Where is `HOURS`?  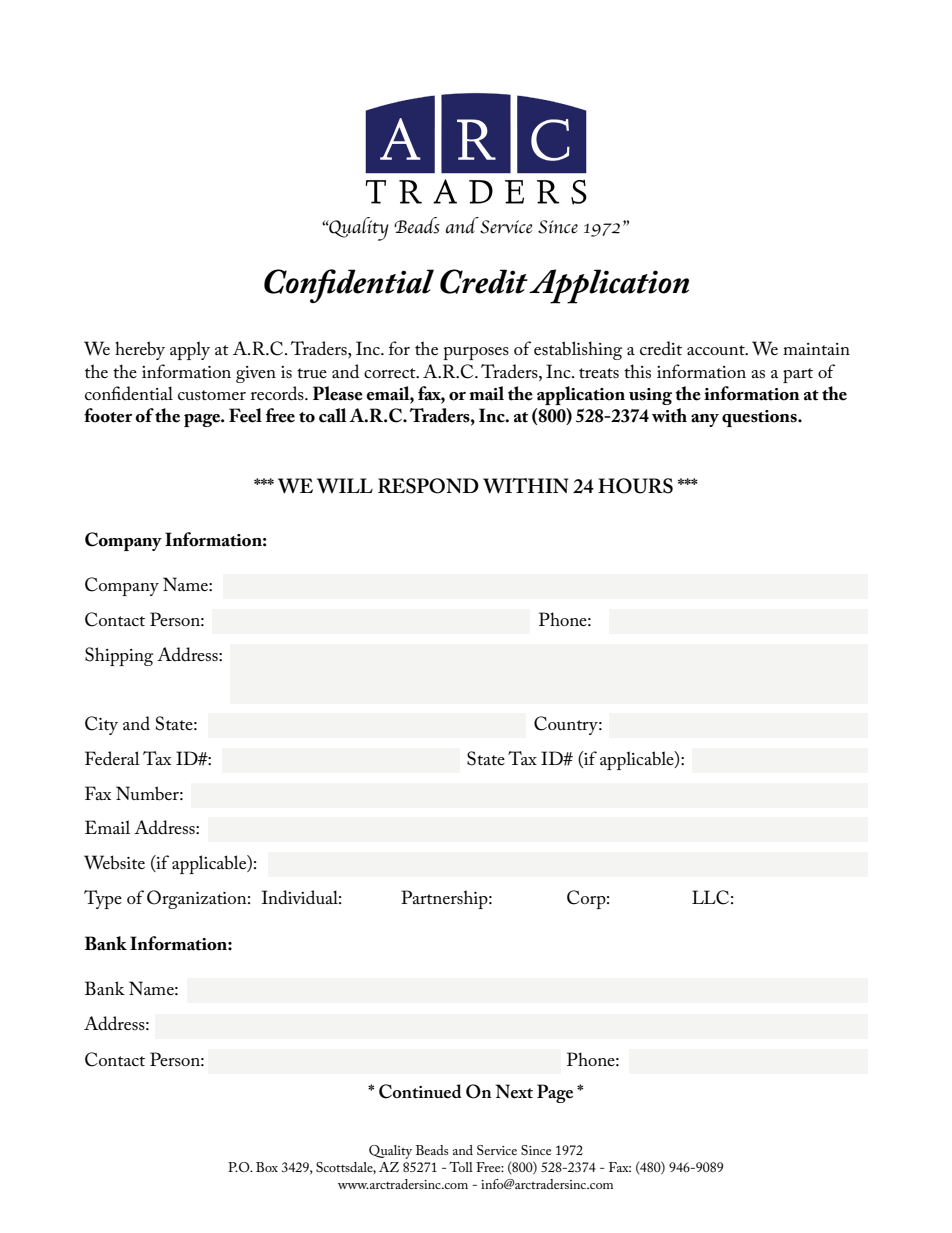 HOURS is located at coordinates (635, 486).
